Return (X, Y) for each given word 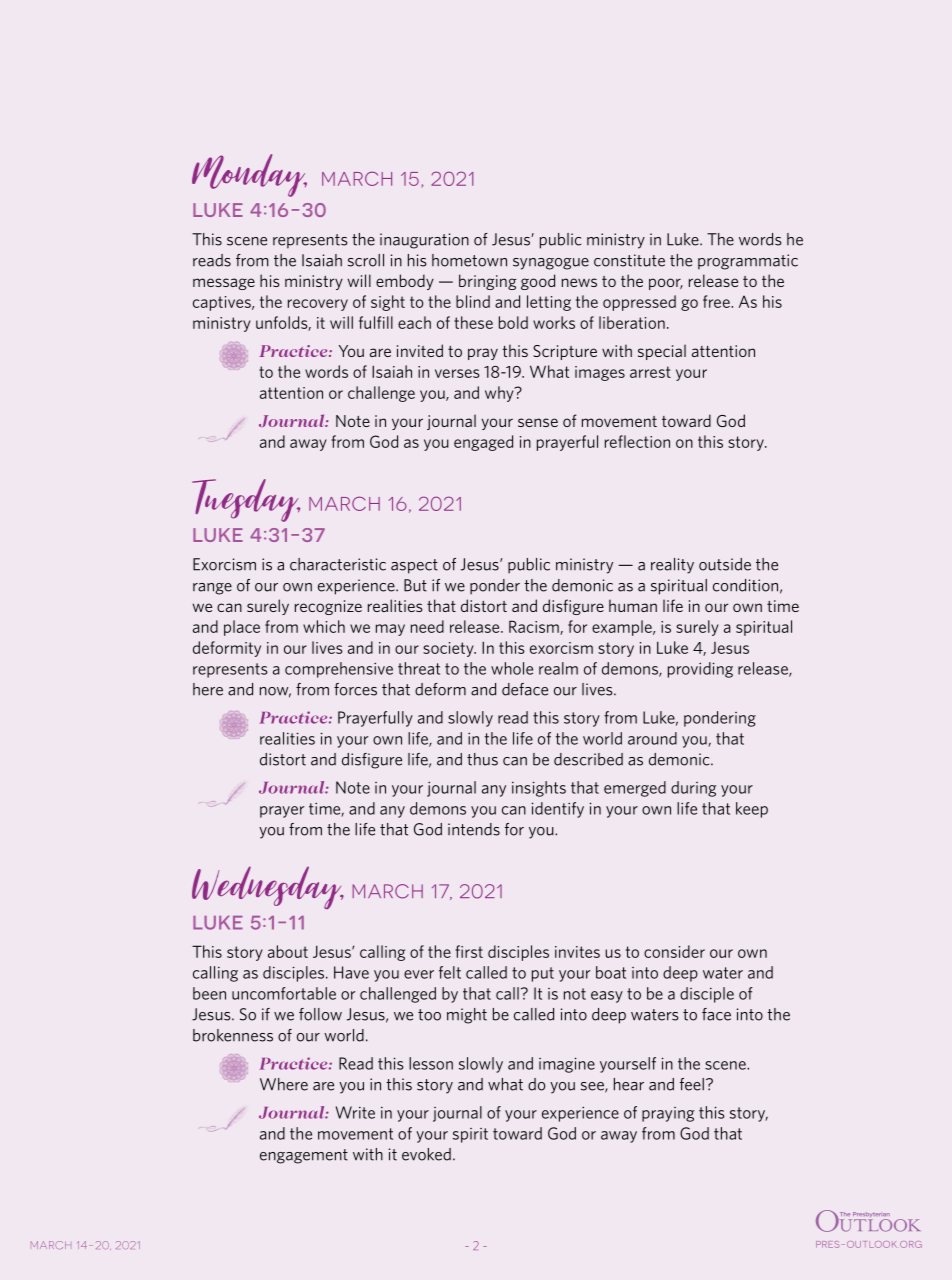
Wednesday (268, 887)
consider (674, 951)
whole (512, 668)
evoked (426, 1154)
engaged (483, 443)
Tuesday (246, 500)
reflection (637, 441)
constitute (629, 260)
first (469, 951)
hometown (469, 260)
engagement (304, 1156)
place (242, 628)
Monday (249, 175)
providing (700, 670)
